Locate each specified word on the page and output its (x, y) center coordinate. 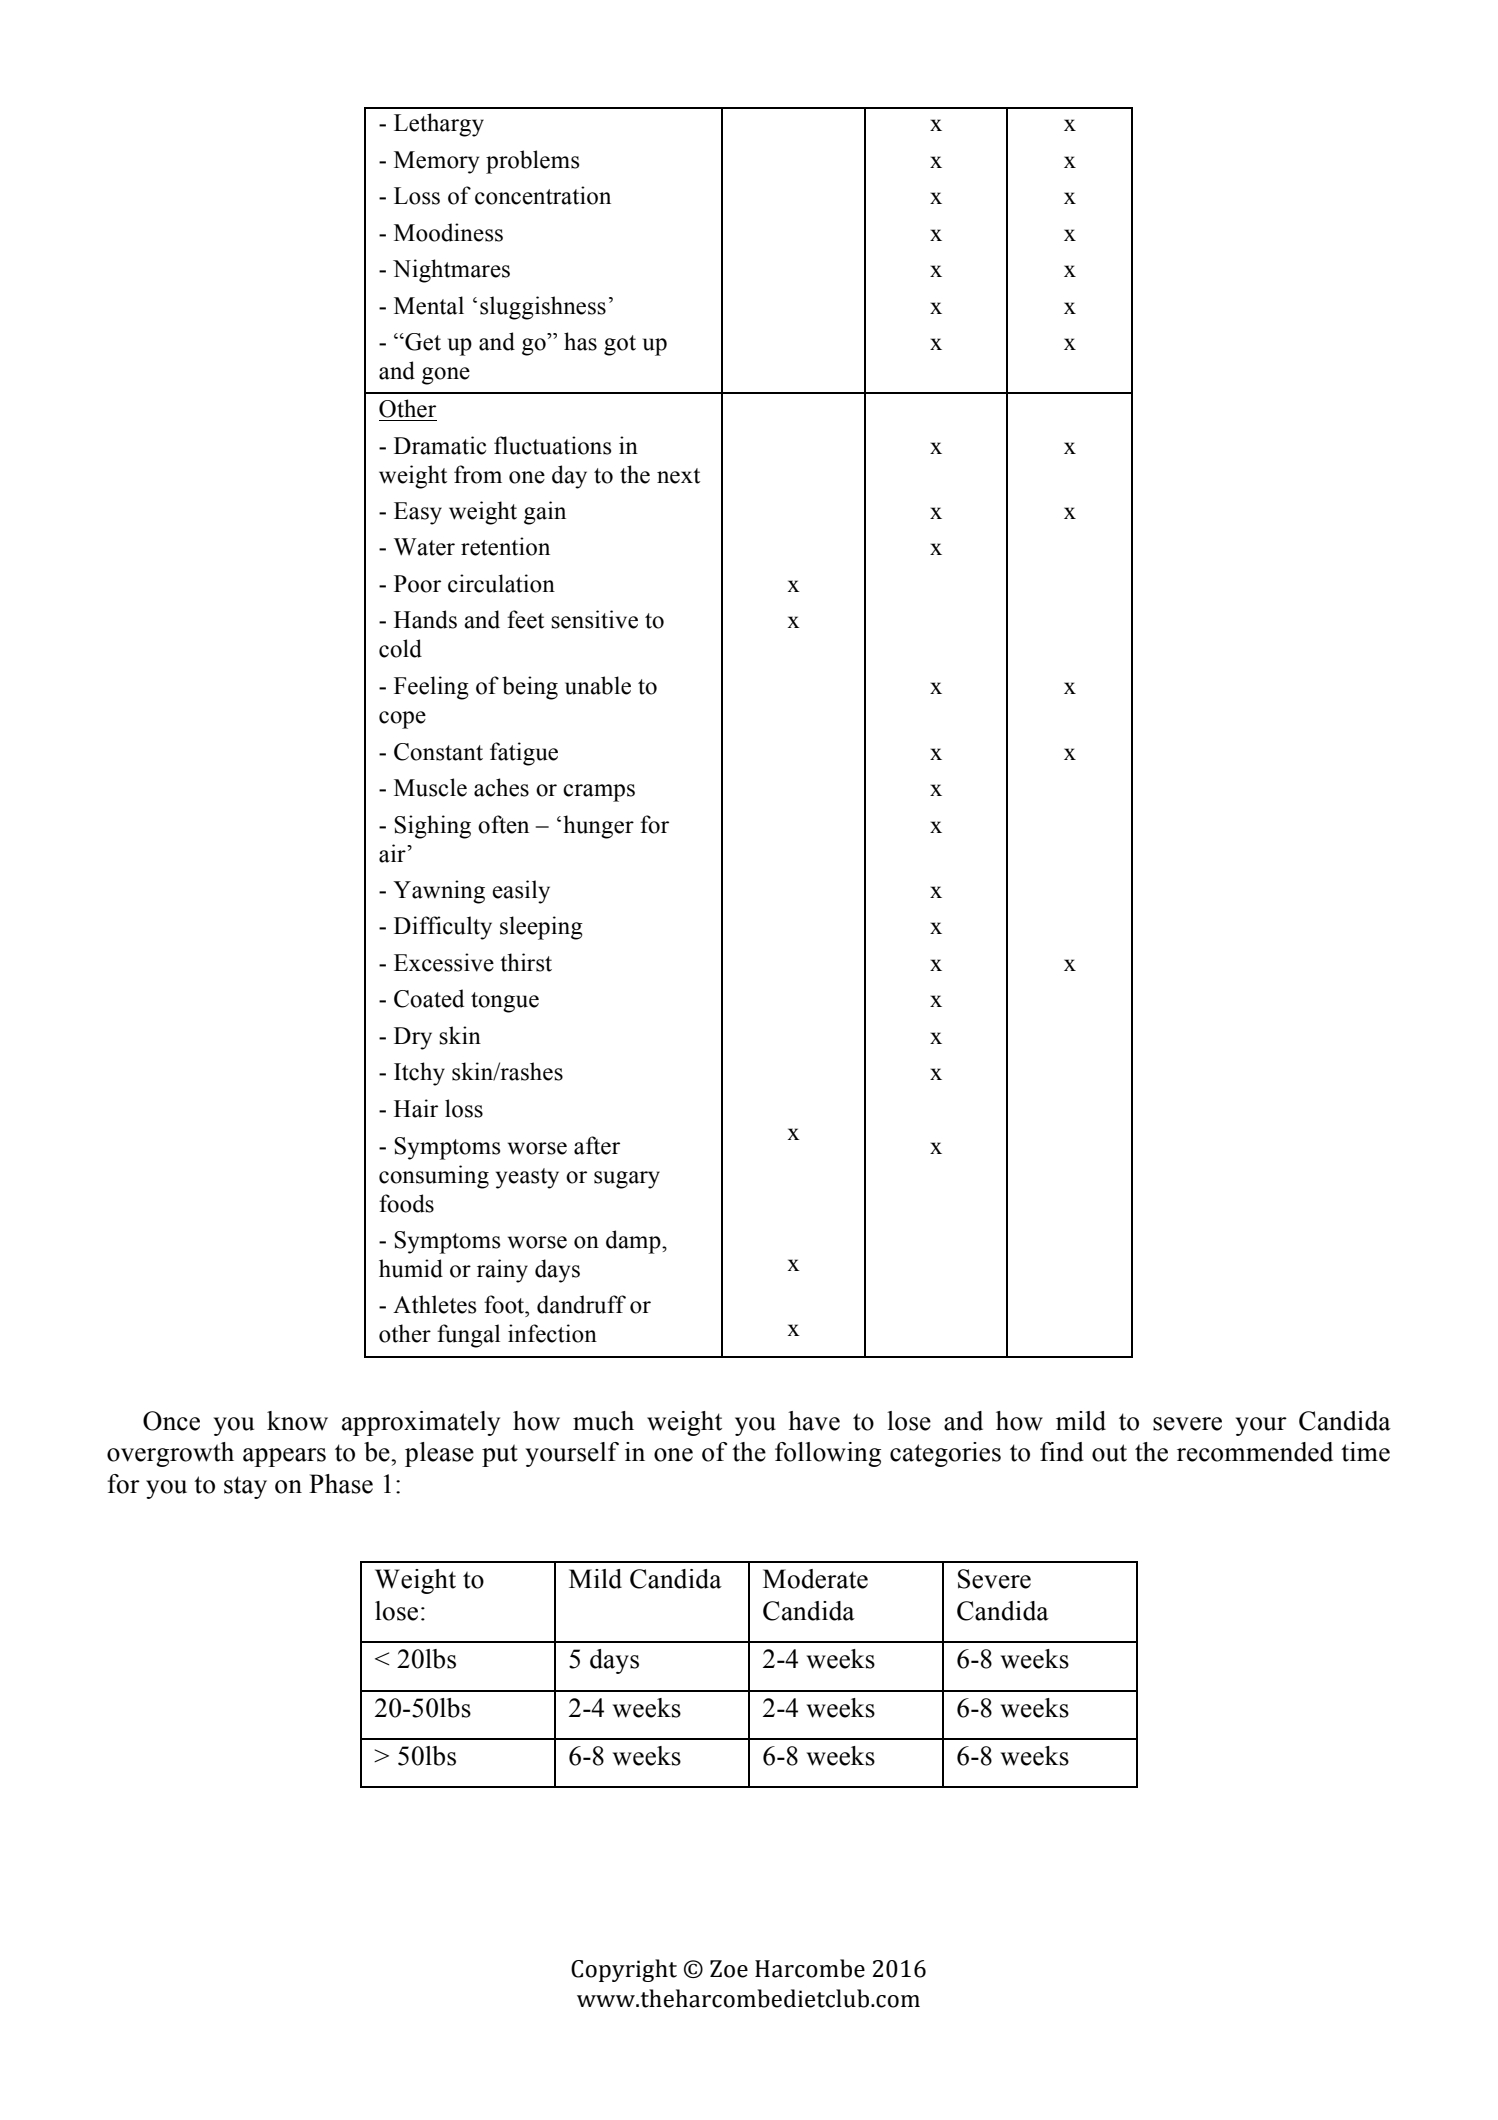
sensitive (594, 619)
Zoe (729, 1969)
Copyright (624, 1970)
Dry (413, 1038)
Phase (341, 1484)
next (678, 476)
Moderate (815, 1579)
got (620, 345)
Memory (436, 162)
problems (532, 162)
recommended (1255, 1452)
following (828, 1454)
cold (400, 648)
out (1109, 1453)
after (597, 1145)
